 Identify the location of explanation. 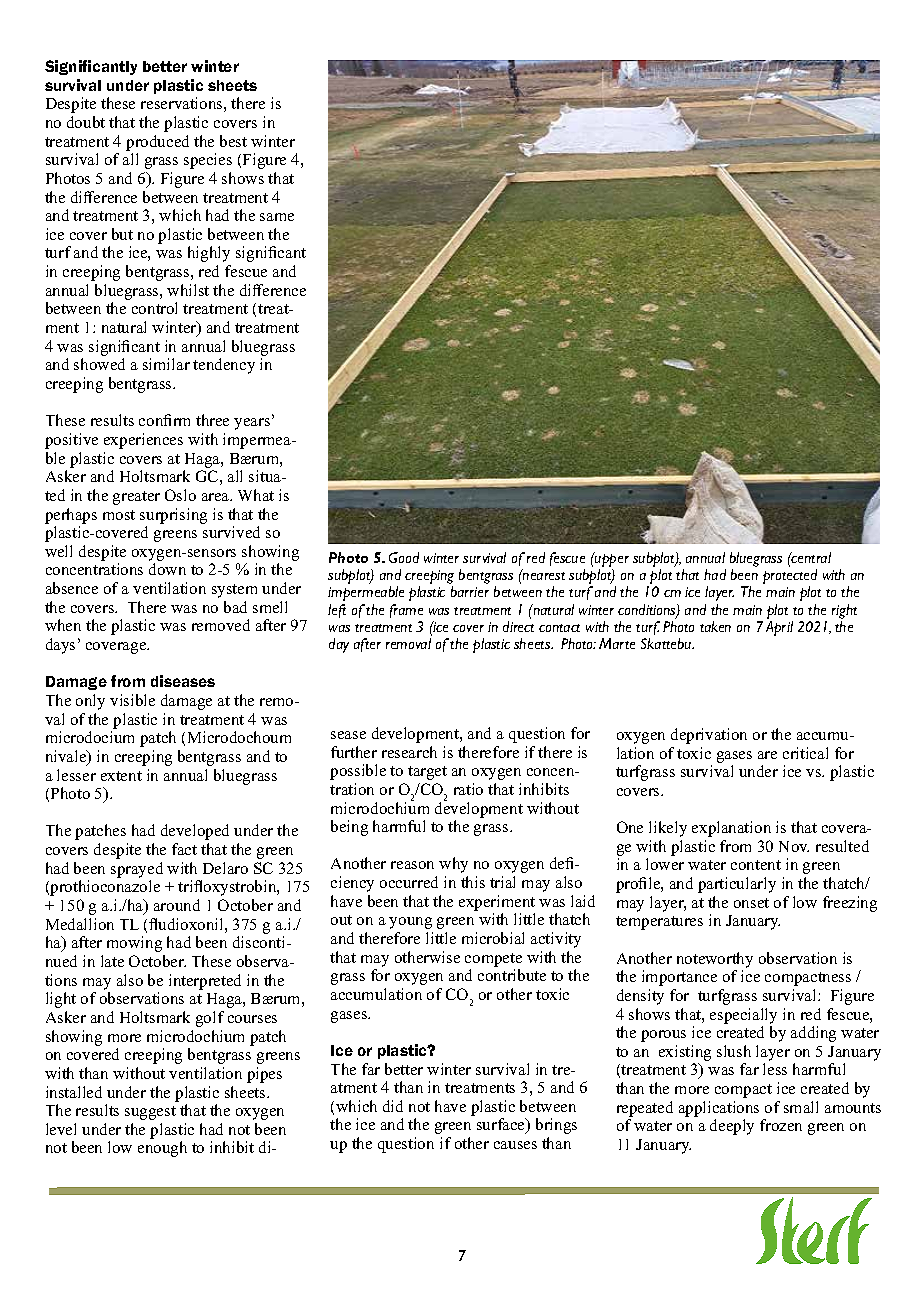
(731, 829).
